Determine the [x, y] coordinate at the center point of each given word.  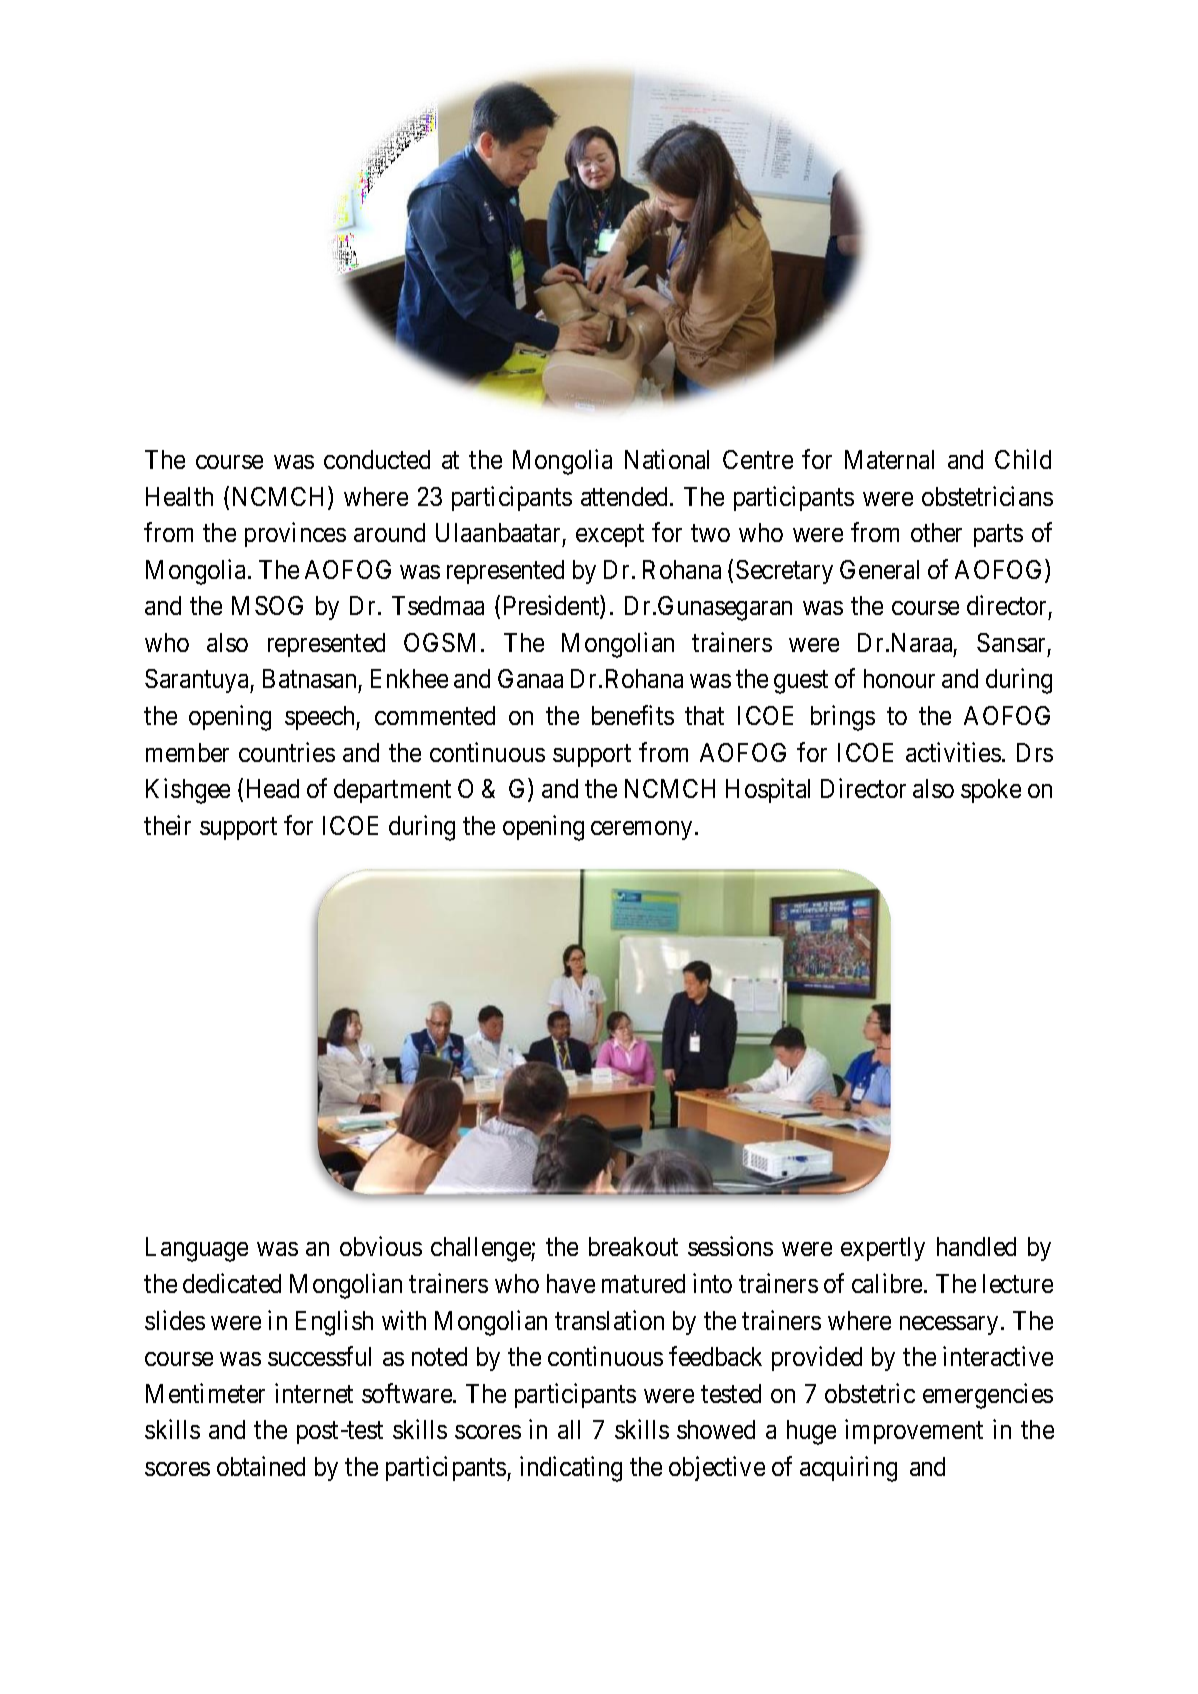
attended [626, 496]
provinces [295, 534]
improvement [914, 1431]
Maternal [889, 459]
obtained [261, 1466]
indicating [571, 1469]
